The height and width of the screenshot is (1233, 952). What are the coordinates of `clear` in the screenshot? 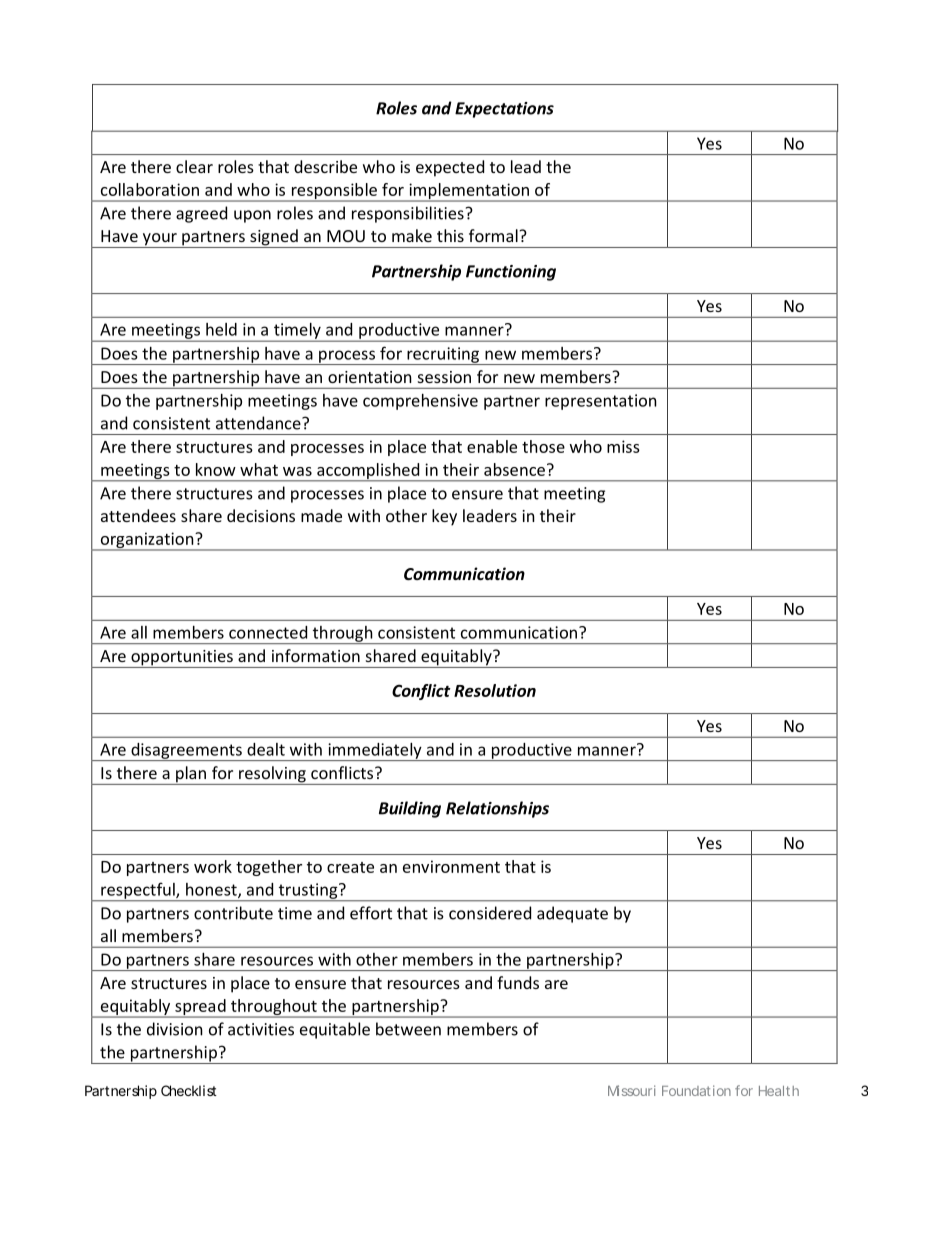 It's located at (194, 166).
